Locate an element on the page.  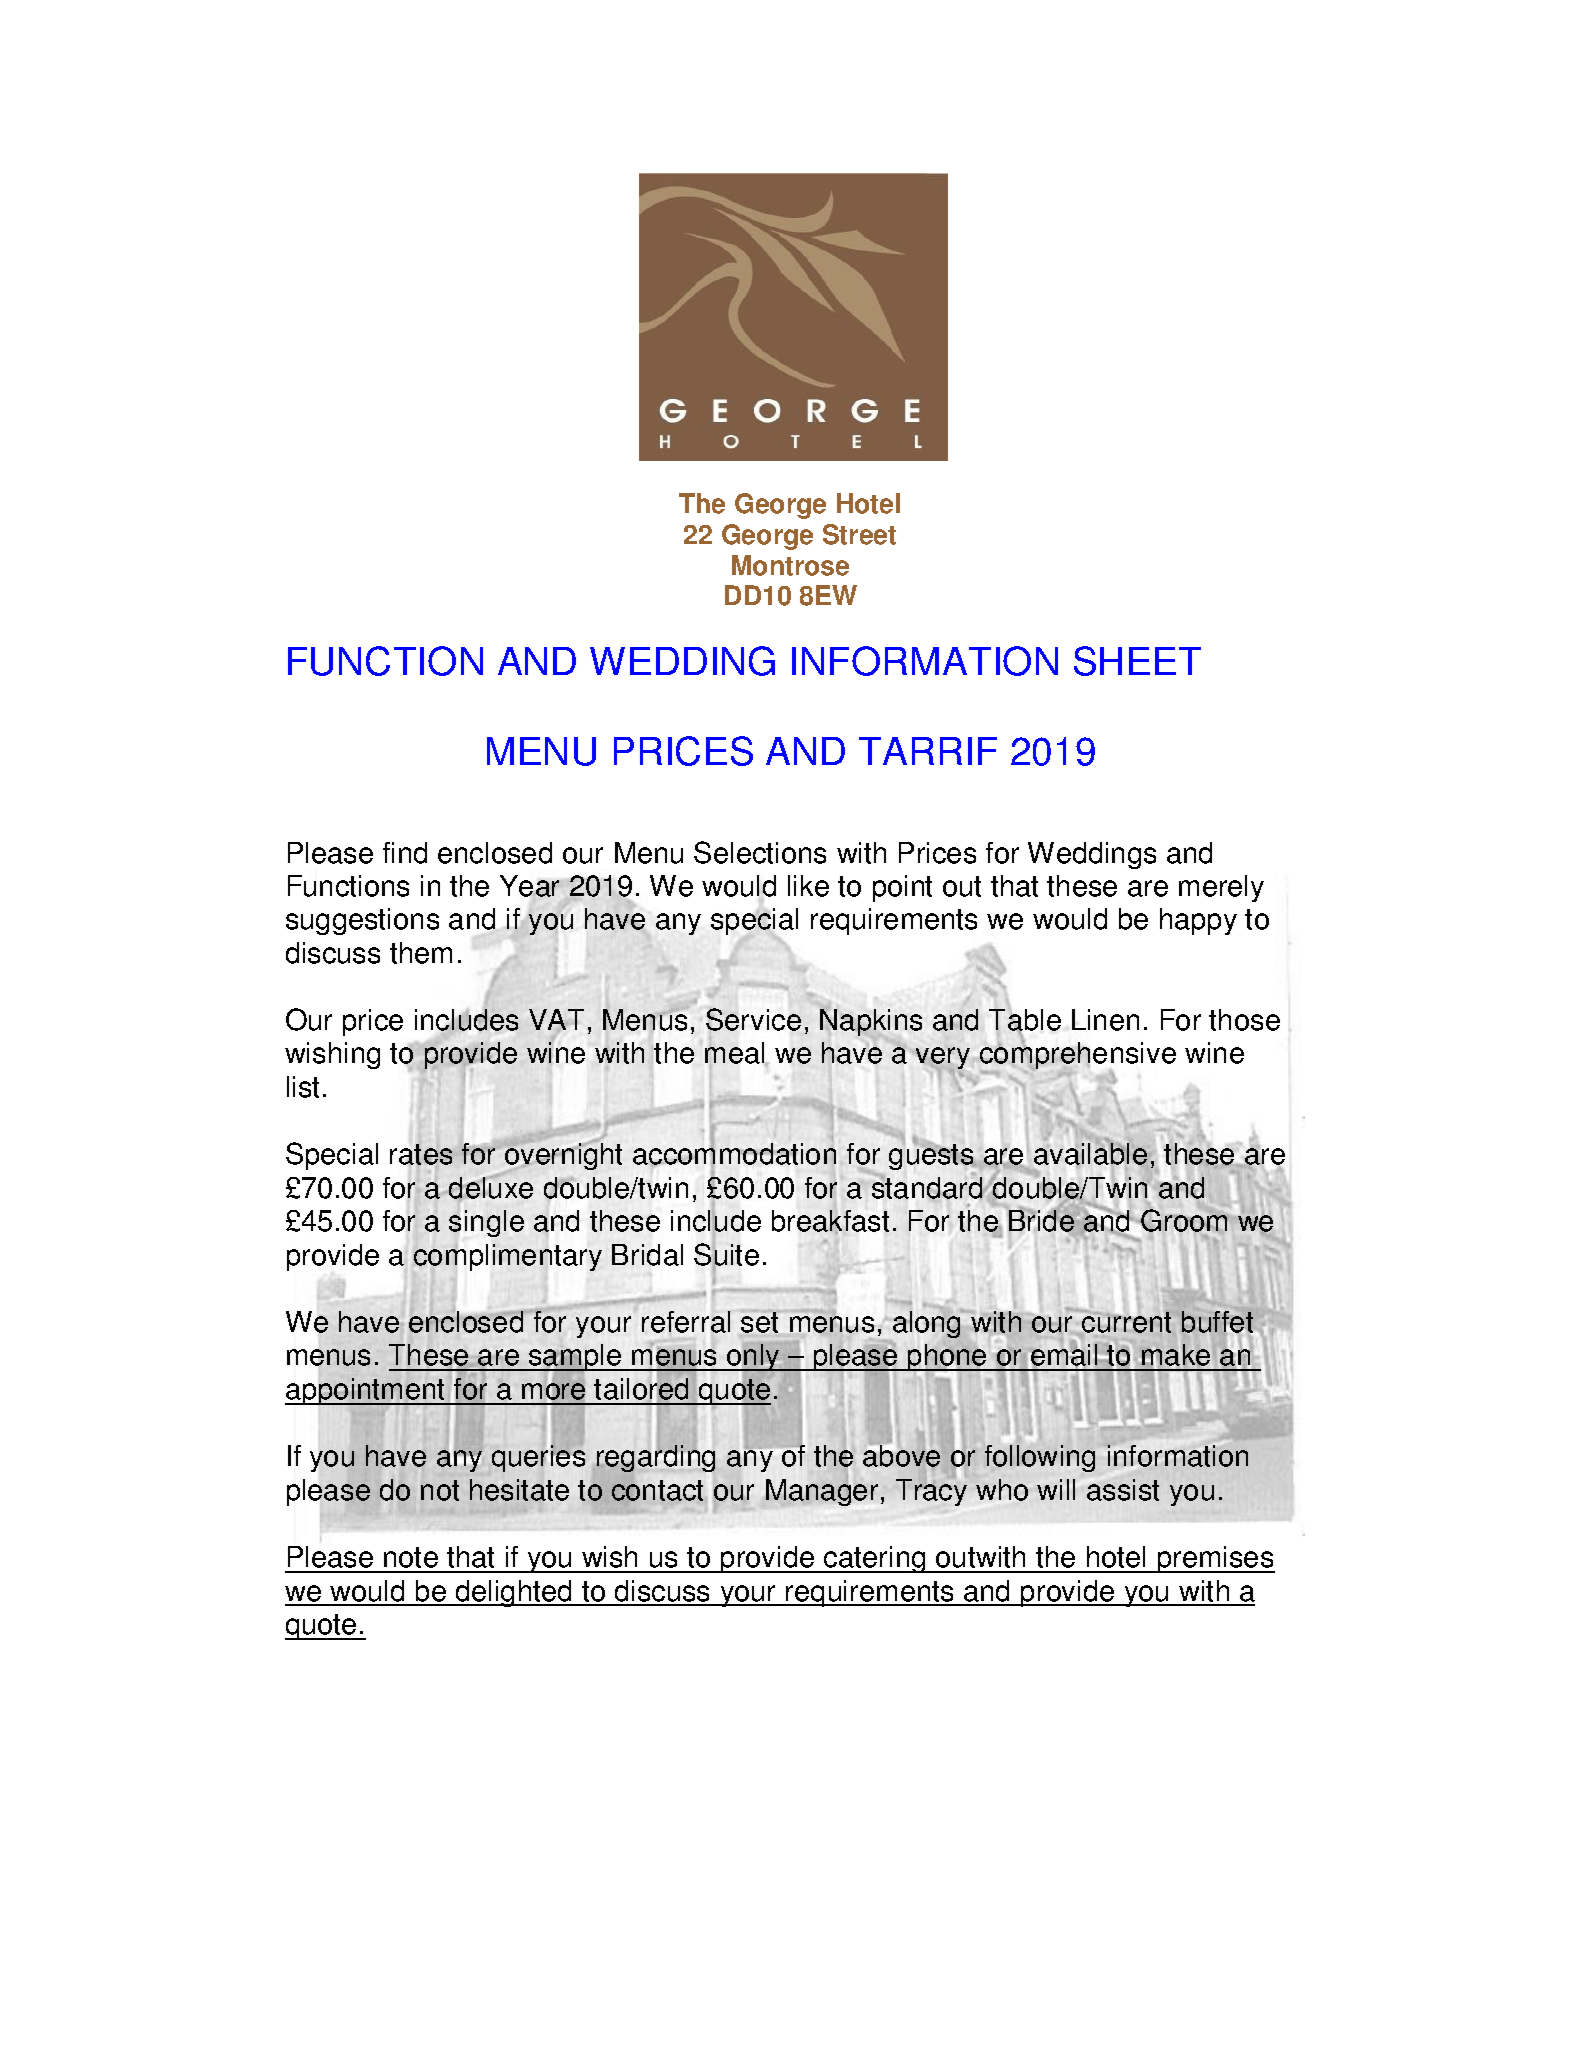
Montrose is located at coordinates (790, 565).
